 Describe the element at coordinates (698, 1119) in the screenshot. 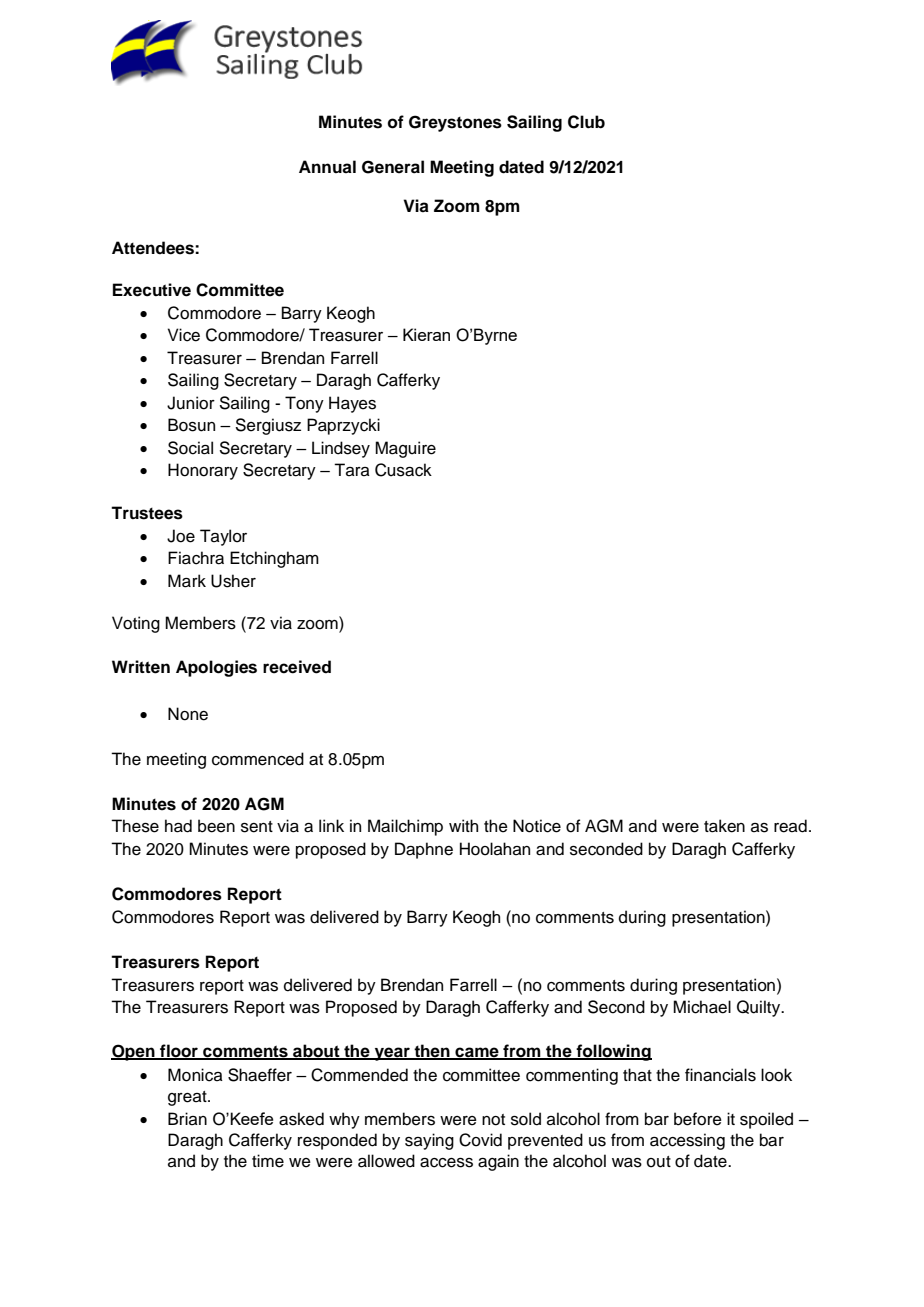

I see `before` at that location.
